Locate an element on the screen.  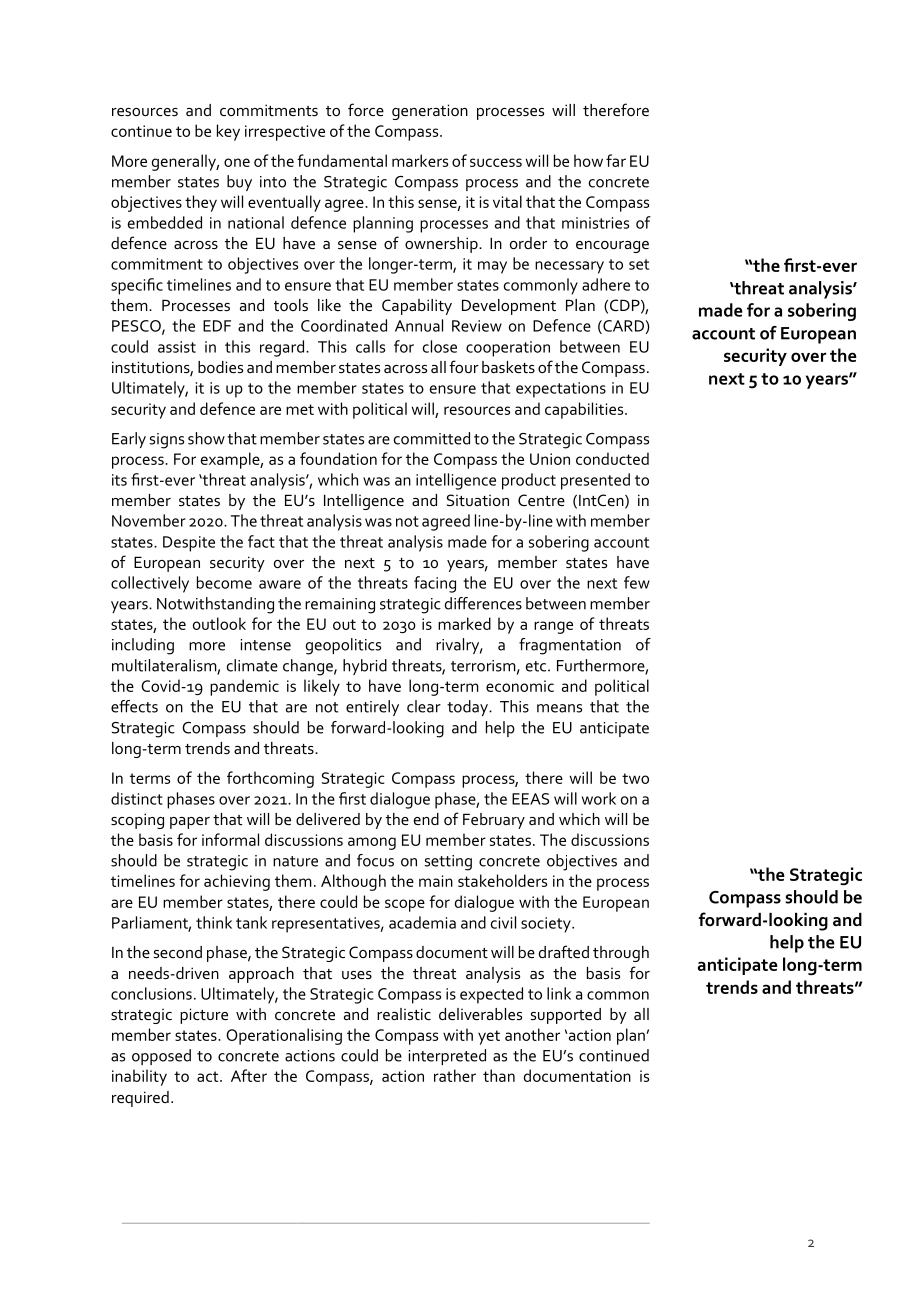
far is located at coordinates (616, 160).
